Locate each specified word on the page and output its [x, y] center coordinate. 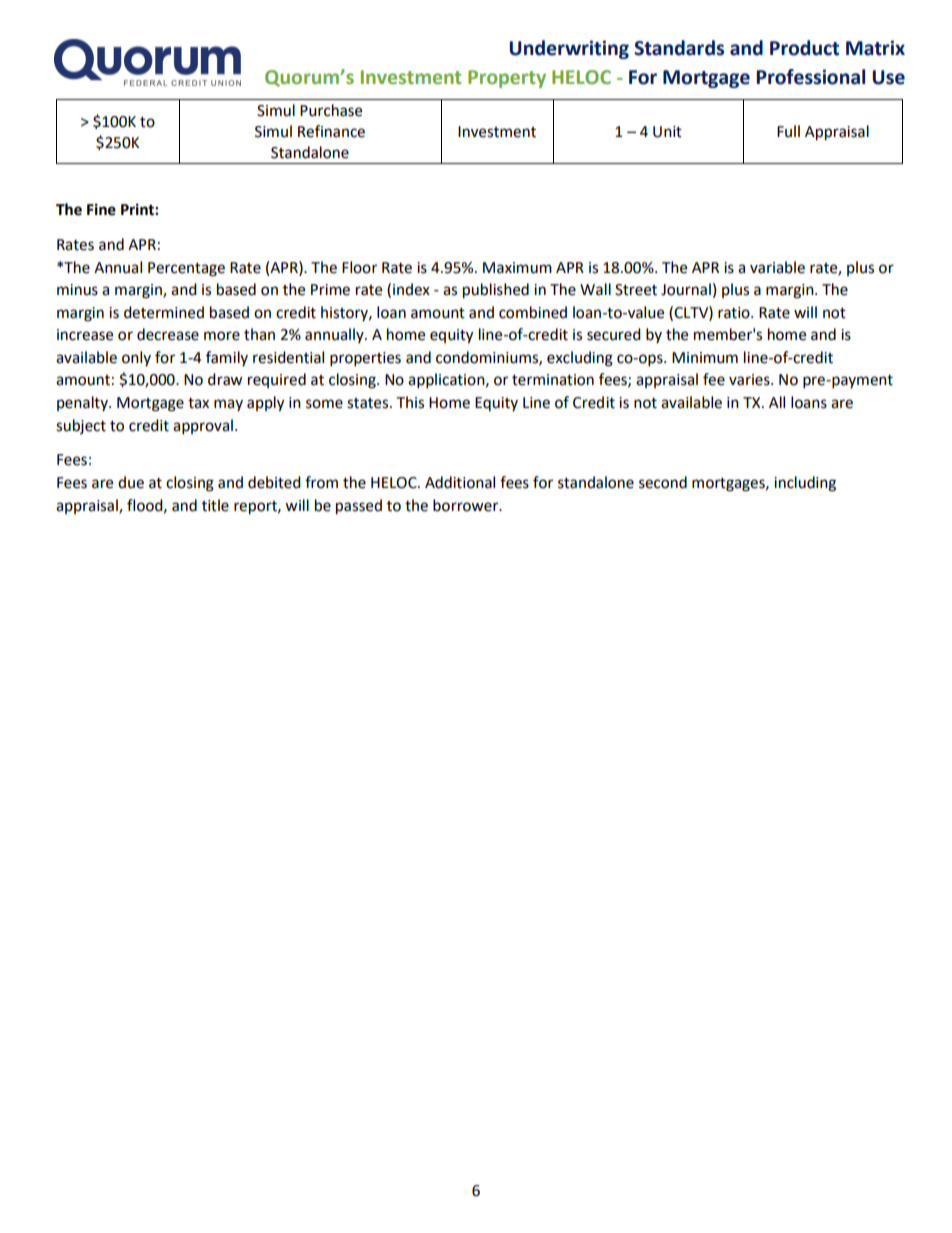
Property [507, 79]
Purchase [331, 110]
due [131, 482]
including [805, 484]
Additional [460, 482]
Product [804, 48]
